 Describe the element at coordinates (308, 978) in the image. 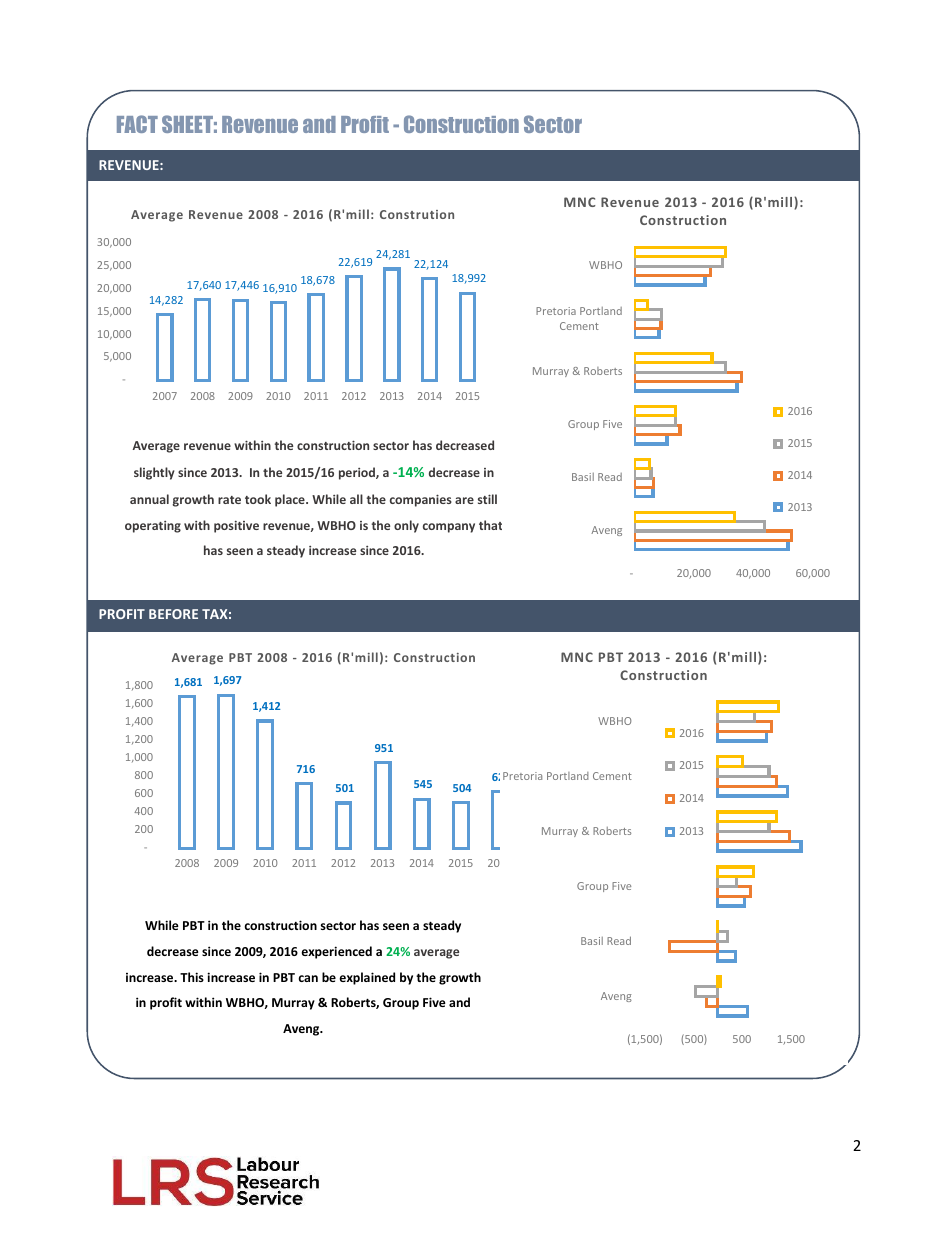

I see `can` at that location.
